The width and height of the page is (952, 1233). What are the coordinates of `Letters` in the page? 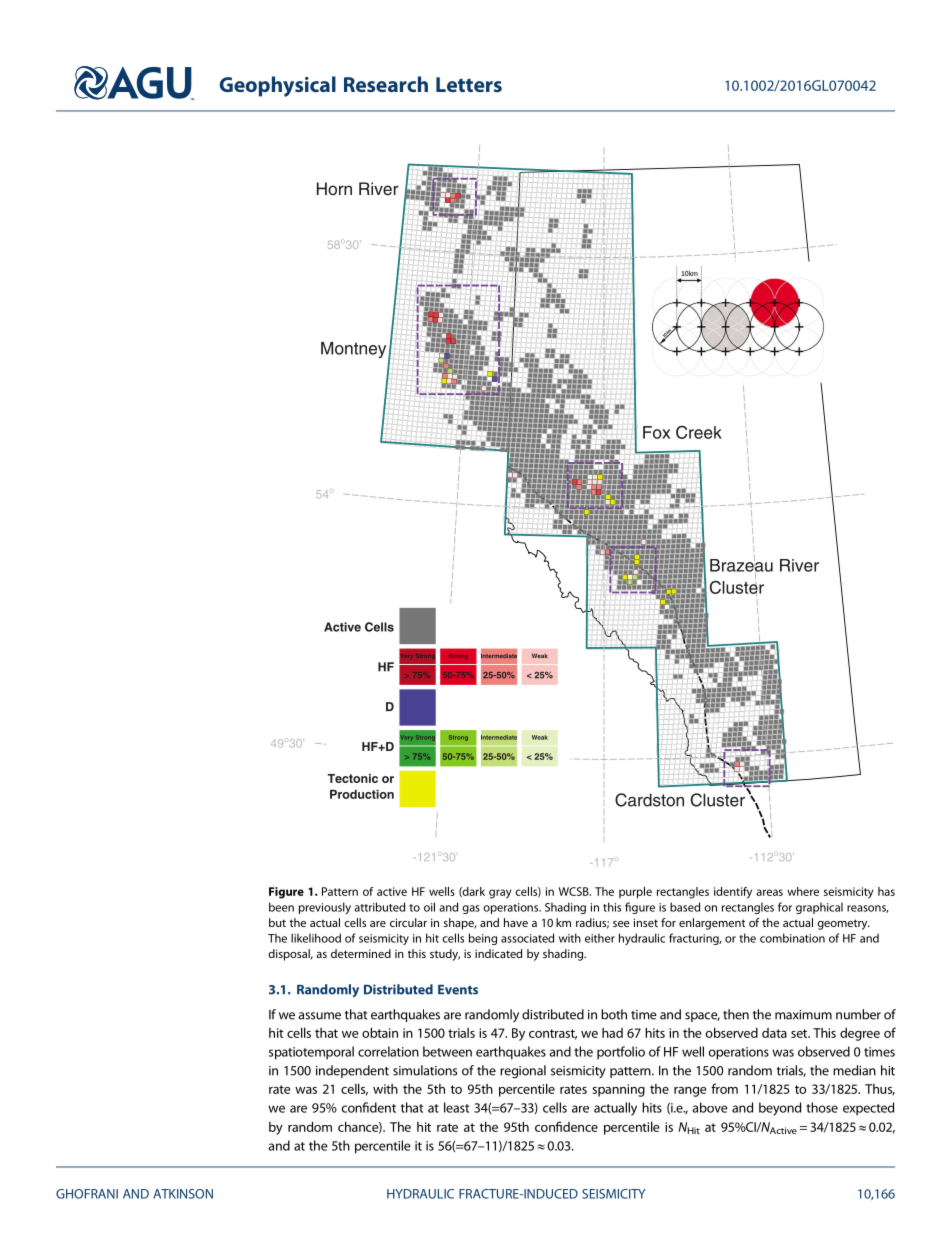 It's located at (469, 84).
